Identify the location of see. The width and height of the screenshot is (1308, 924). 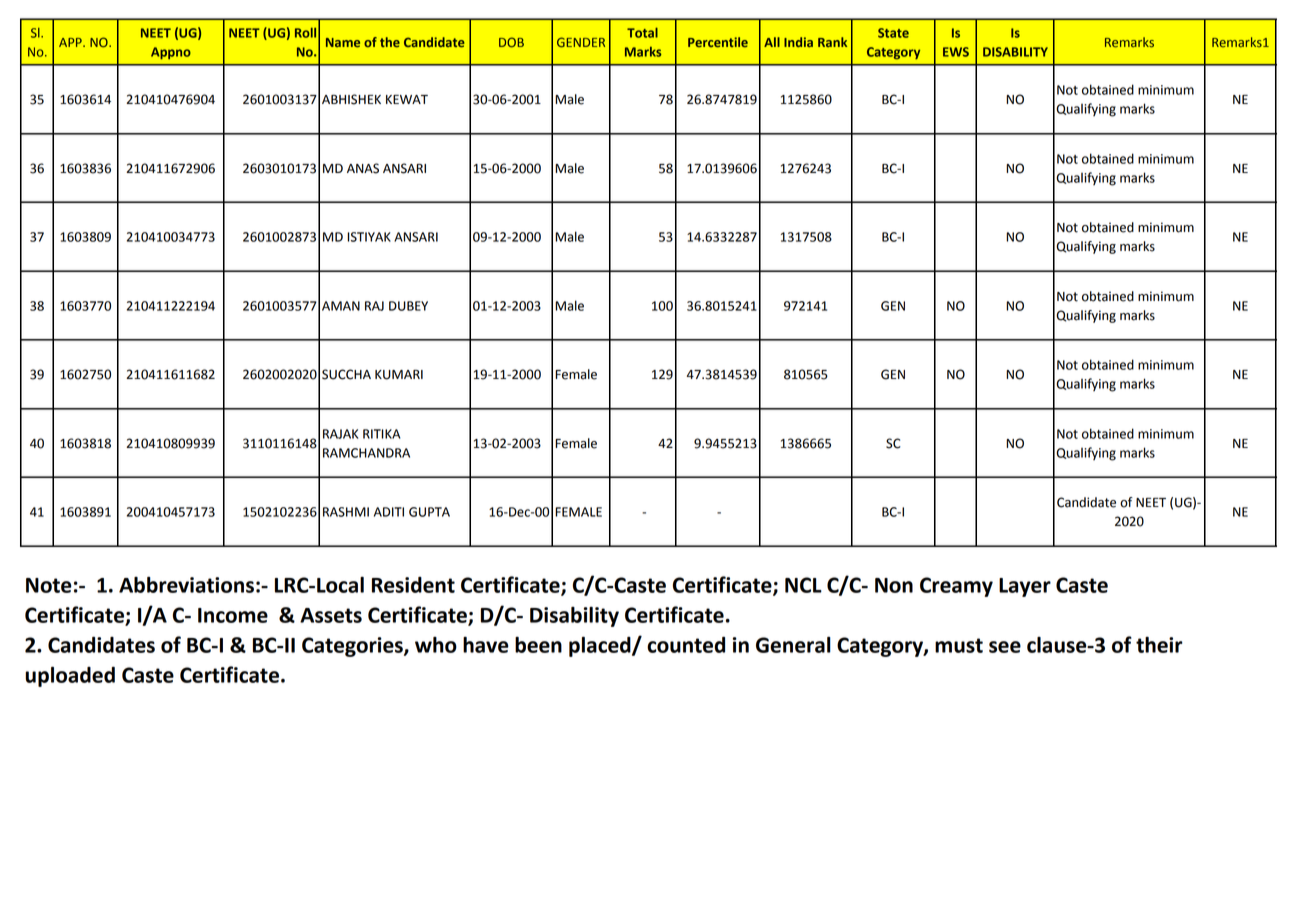
(1005, 647).
